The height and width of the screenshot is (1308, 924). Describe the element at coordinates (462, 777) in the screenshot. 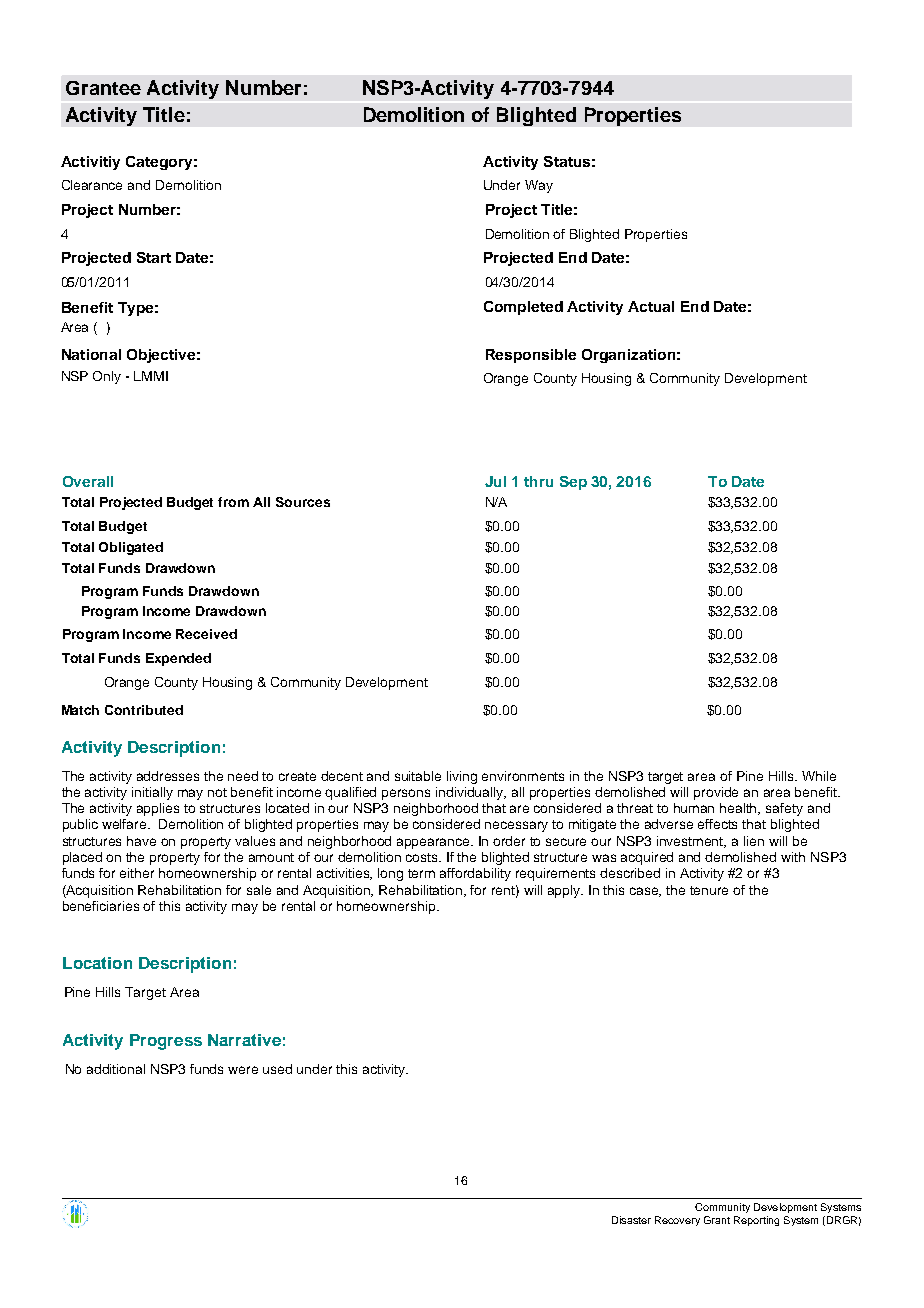

I see `living` at that location.
